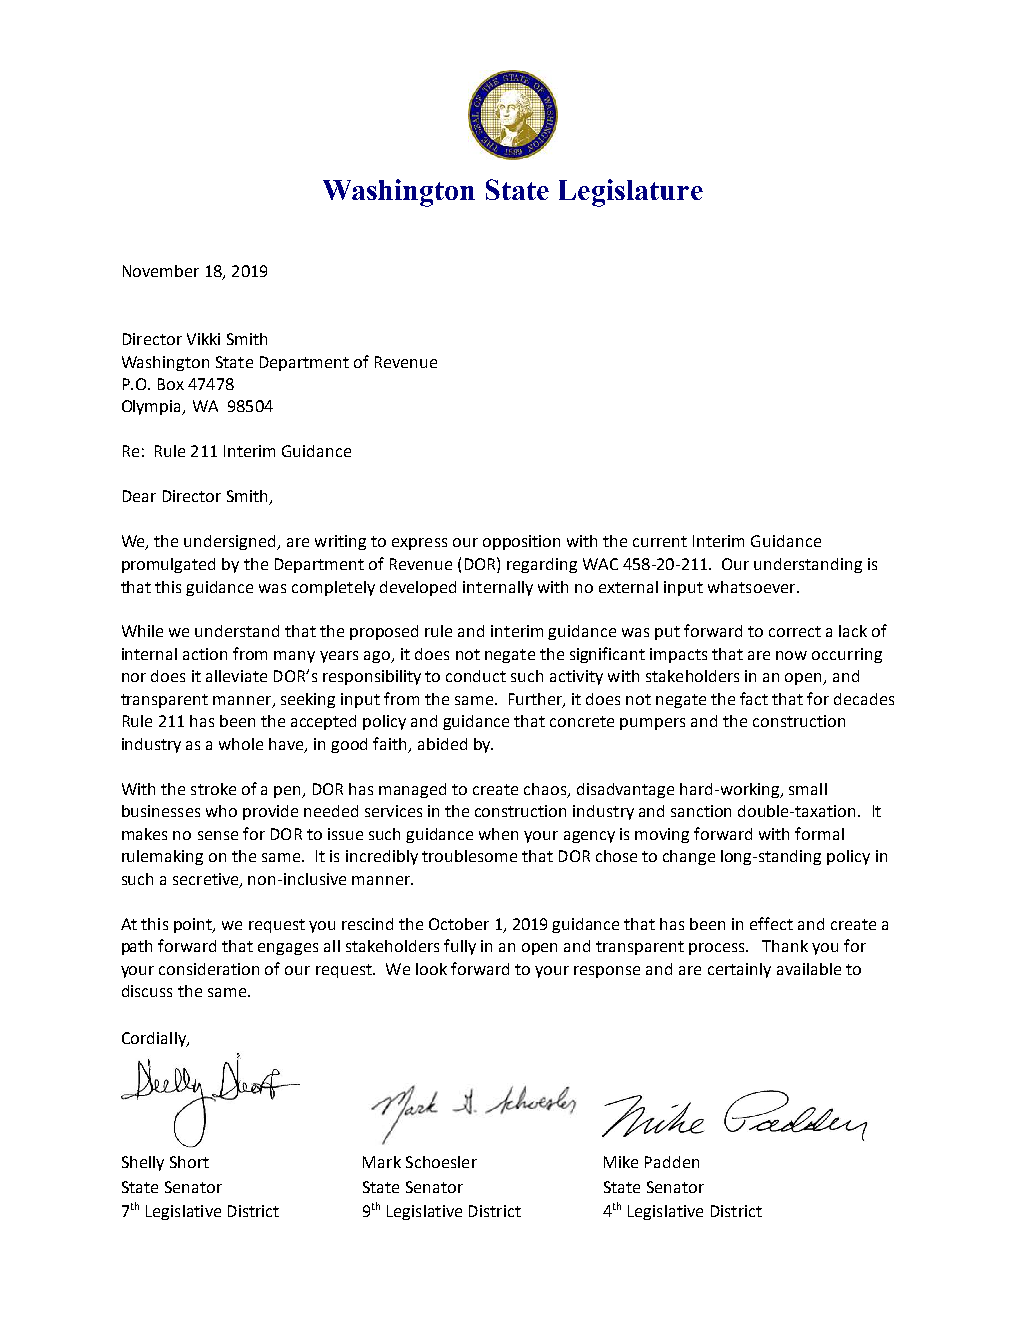 Image resolution: width=1025 pixels, height=1327 pixels. Describe the element at coordinates (189, 1162) in the screenshot. I see `Short` at that location.
